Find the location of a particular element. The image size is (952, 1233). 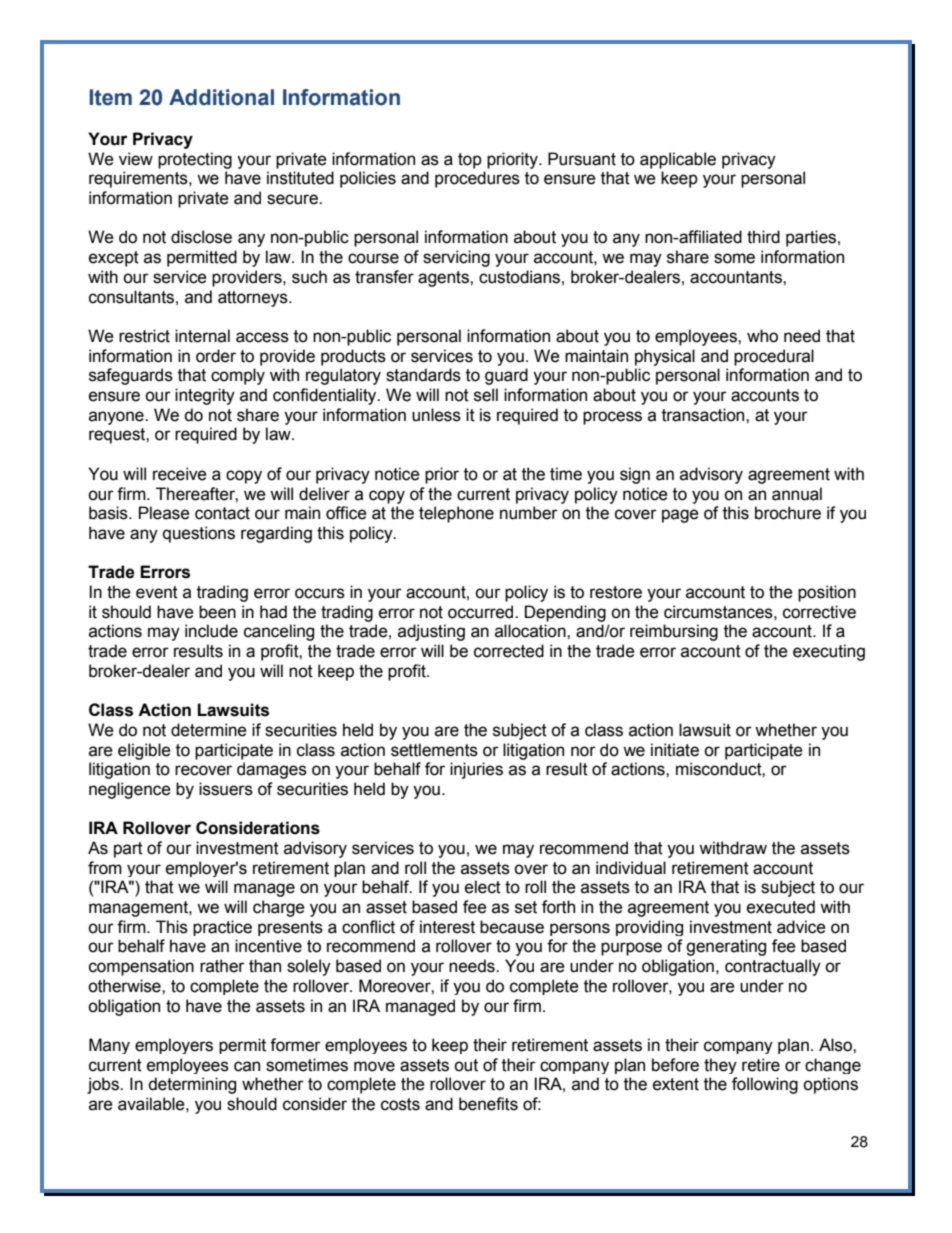

top is located at coordinates (470, 161).
